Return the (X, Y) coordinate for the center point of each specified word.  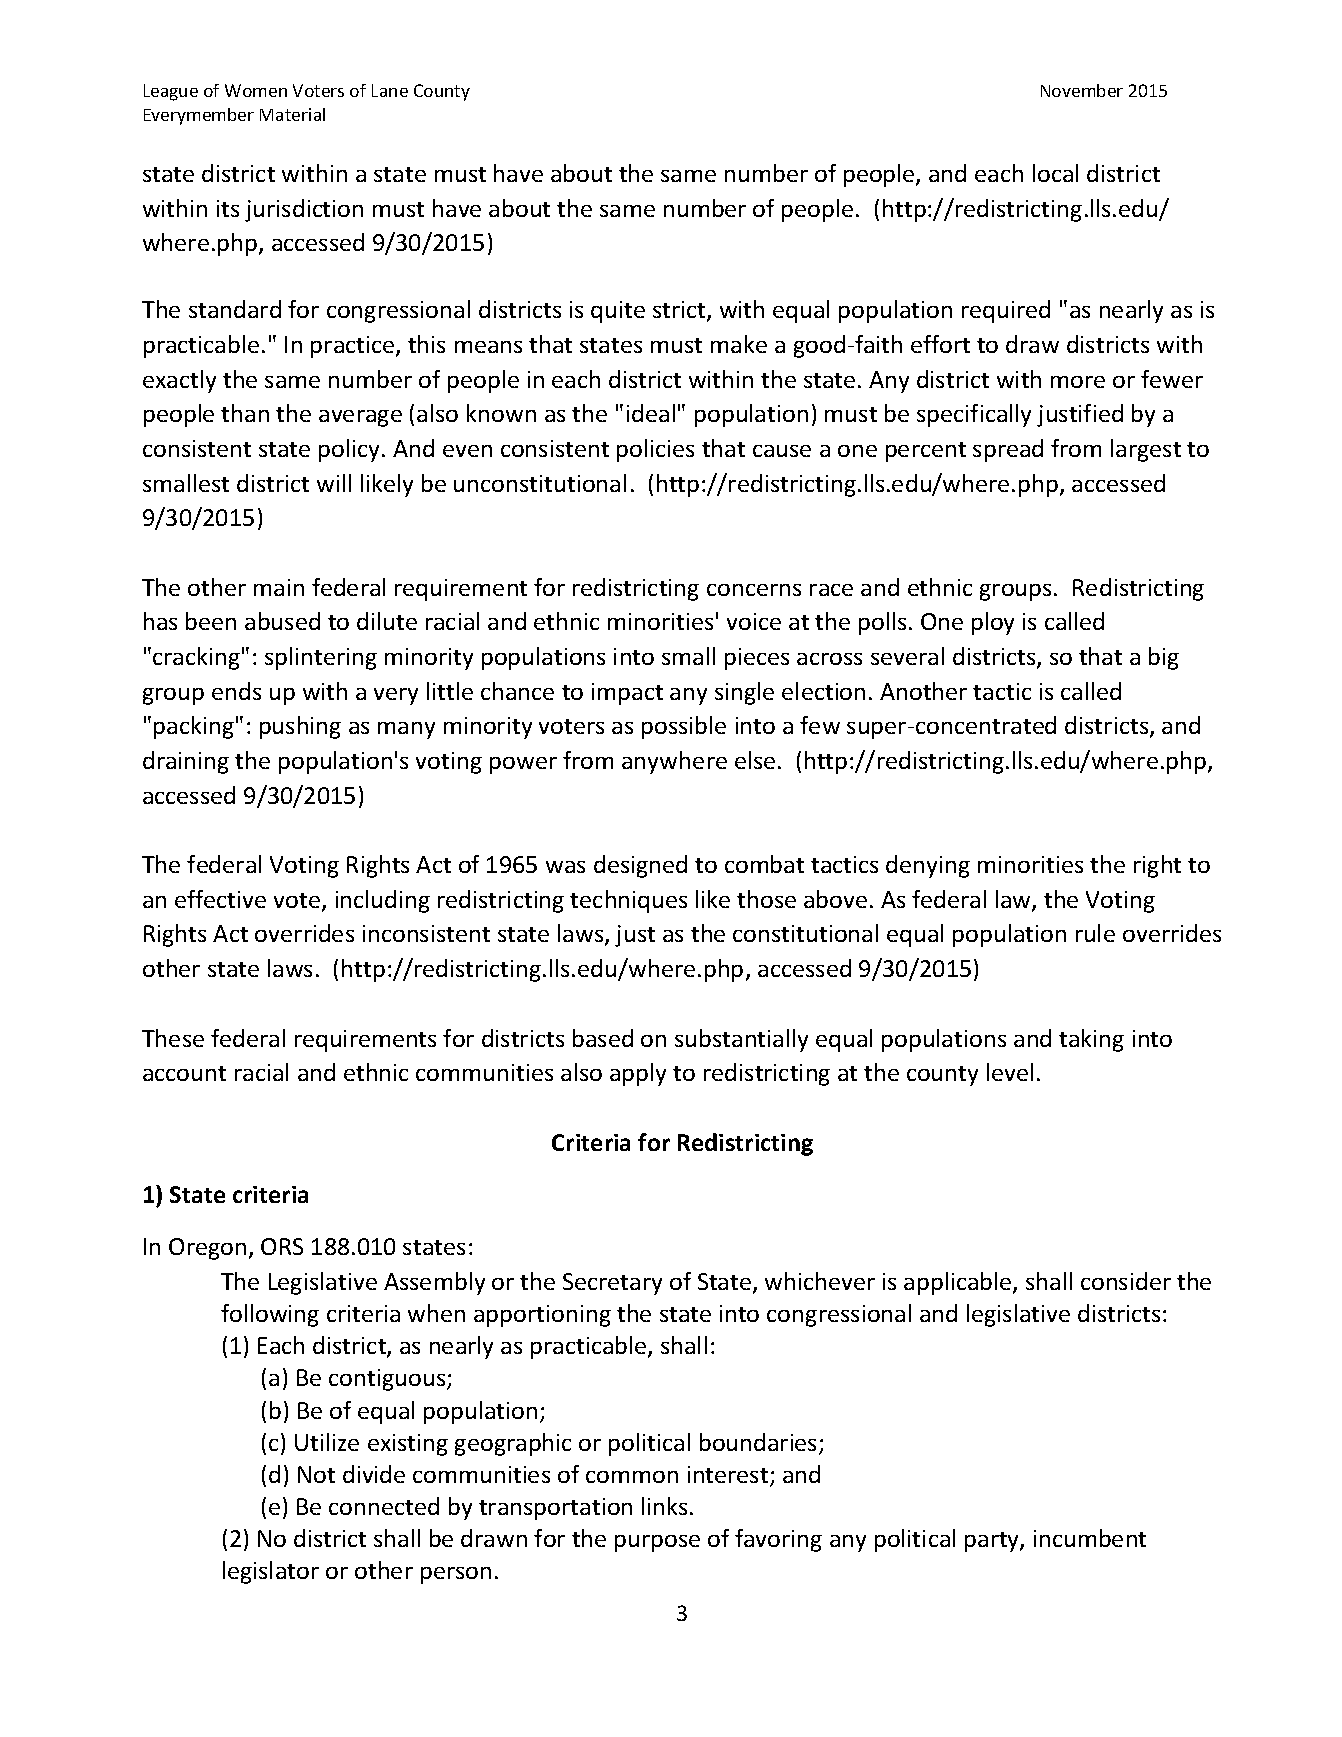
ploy (993, 623)
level (1010, 1072)
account (184, 1073)
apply (638, 1074)
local (1055, 173)
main (279, 587)
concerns (754, 590)
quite (618, 312)
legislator (271, 1572)
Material (292, 114)
